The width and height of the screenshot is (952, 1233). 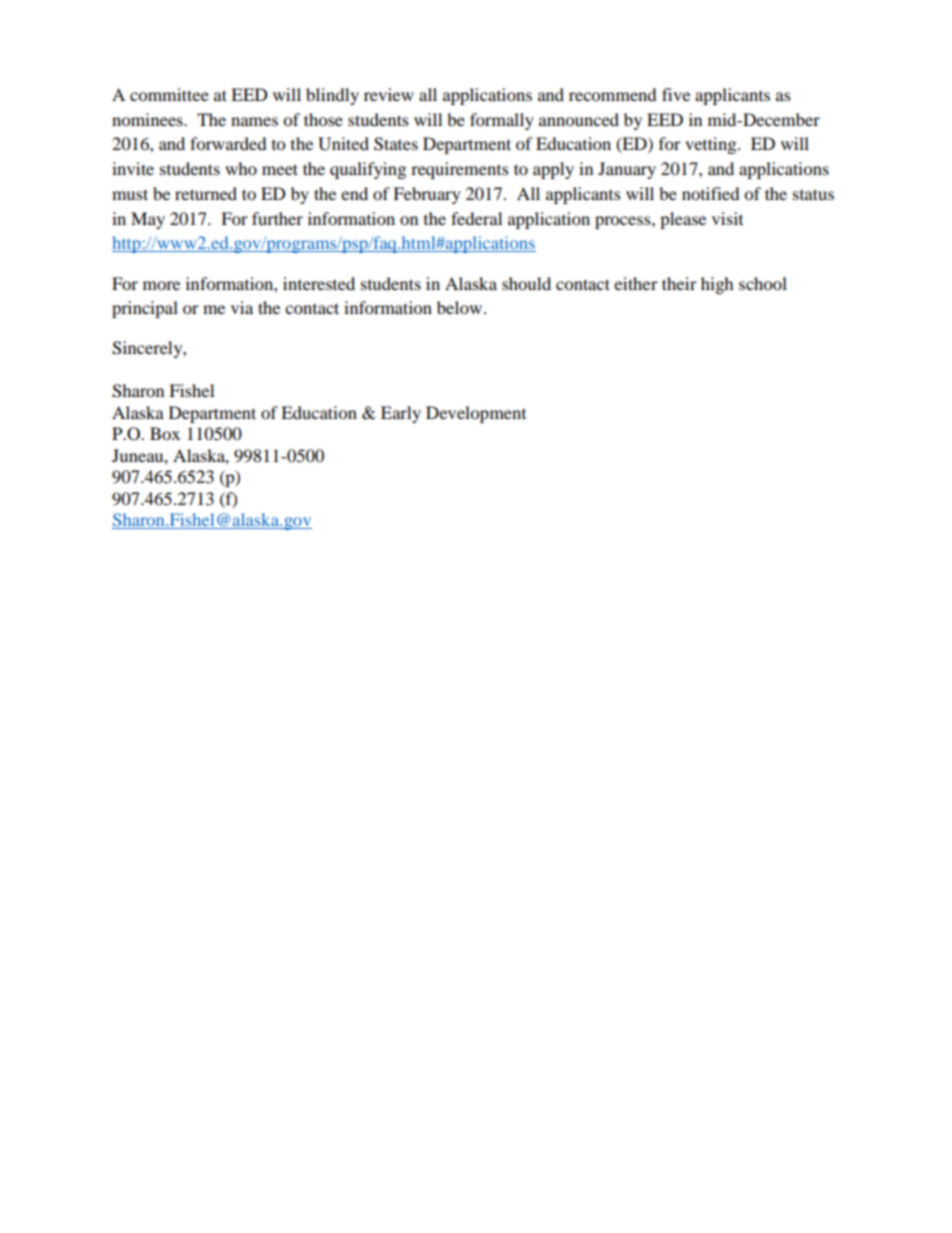 What do you see at coordinates (676, 94) in the screenshot?
I see `five` at bounding box center [676, 94].
